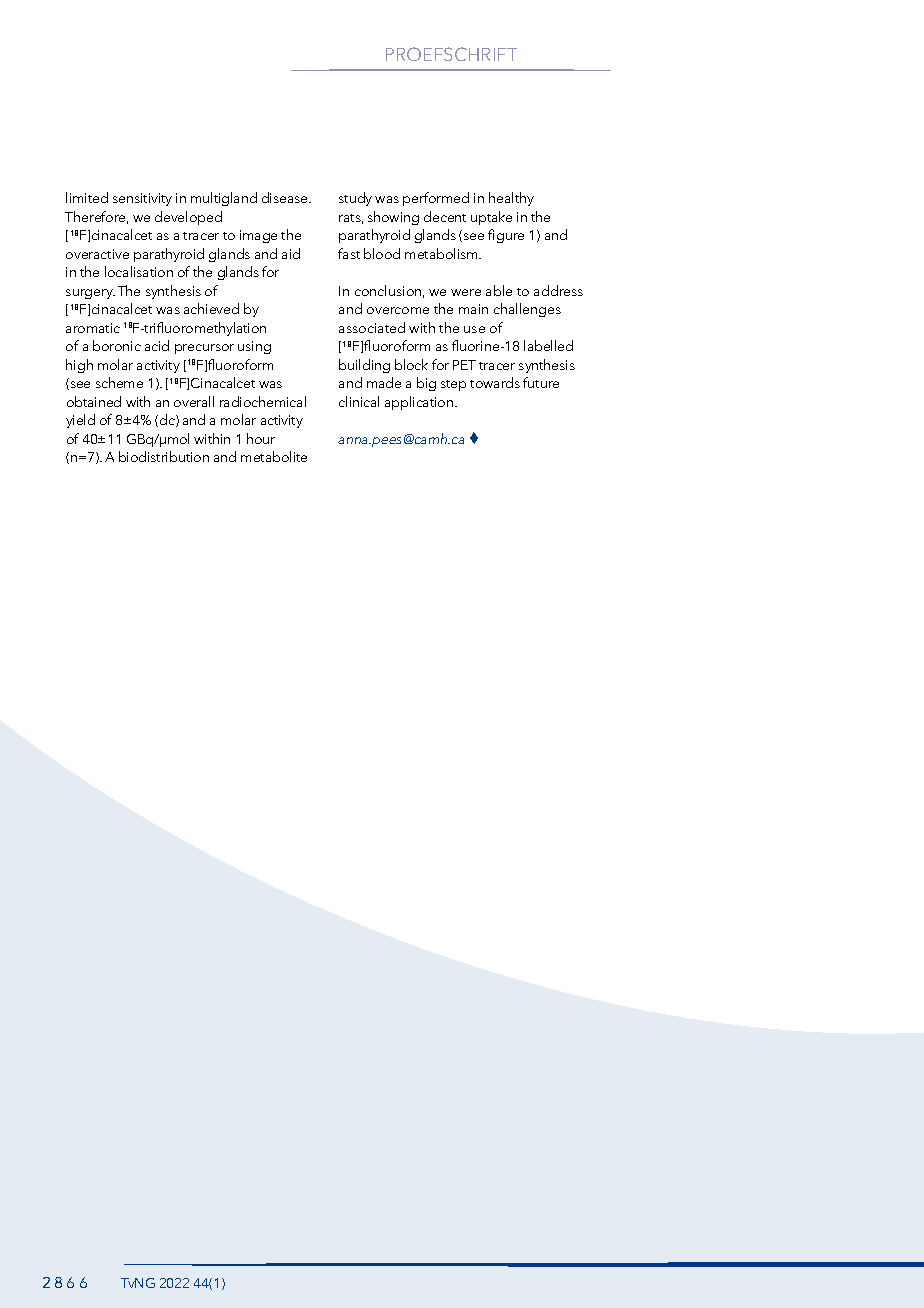 The image size is (924, 1308). I want to click on aromatic, so click(93, 328).
